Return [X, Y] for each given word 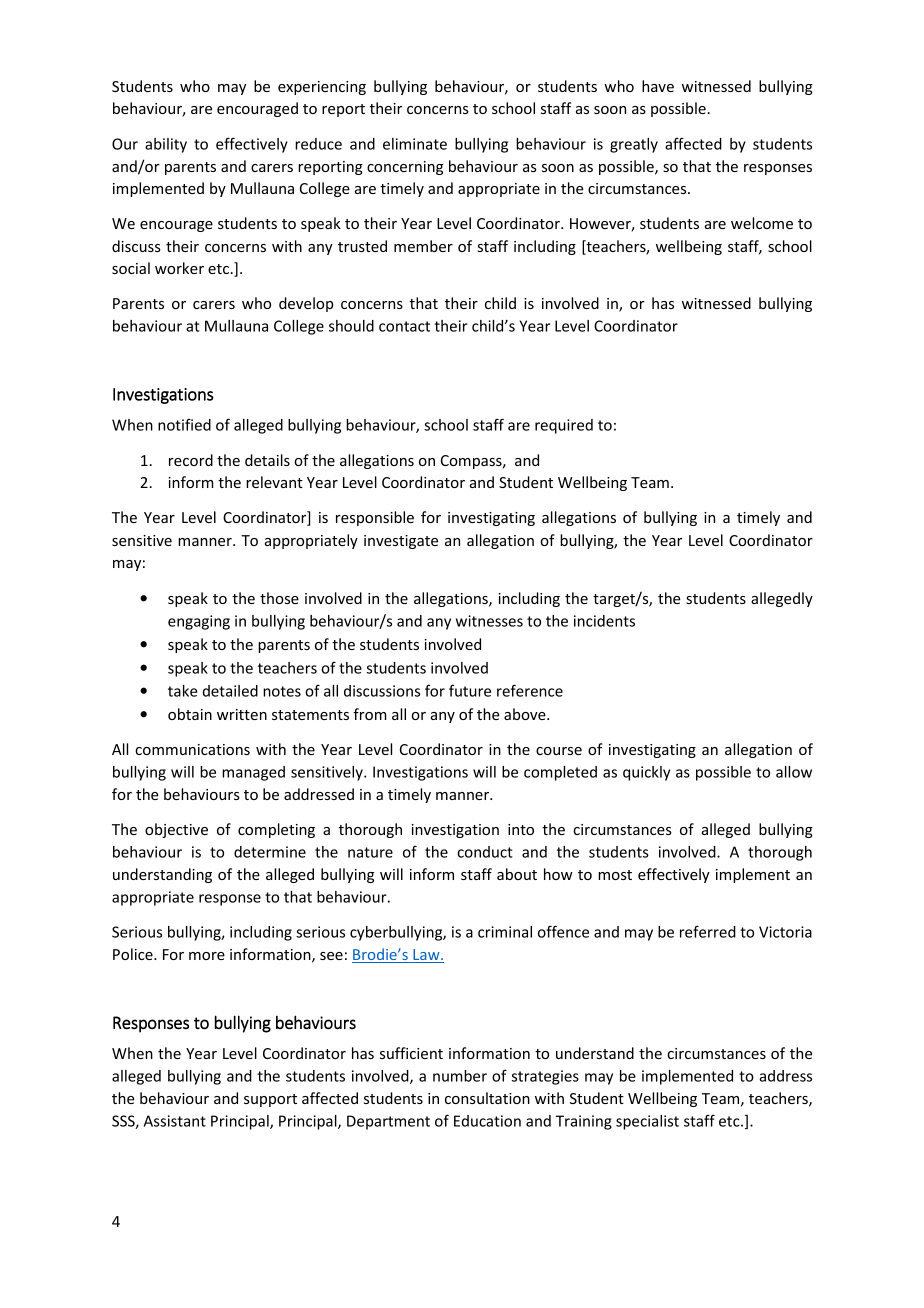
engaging [199, 622]
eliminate [415, 144]
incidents [604, 621]
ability [166, 145]
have [658, 86]
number [460, 1076]
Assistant [175, 1121]
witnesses [489, 621]
